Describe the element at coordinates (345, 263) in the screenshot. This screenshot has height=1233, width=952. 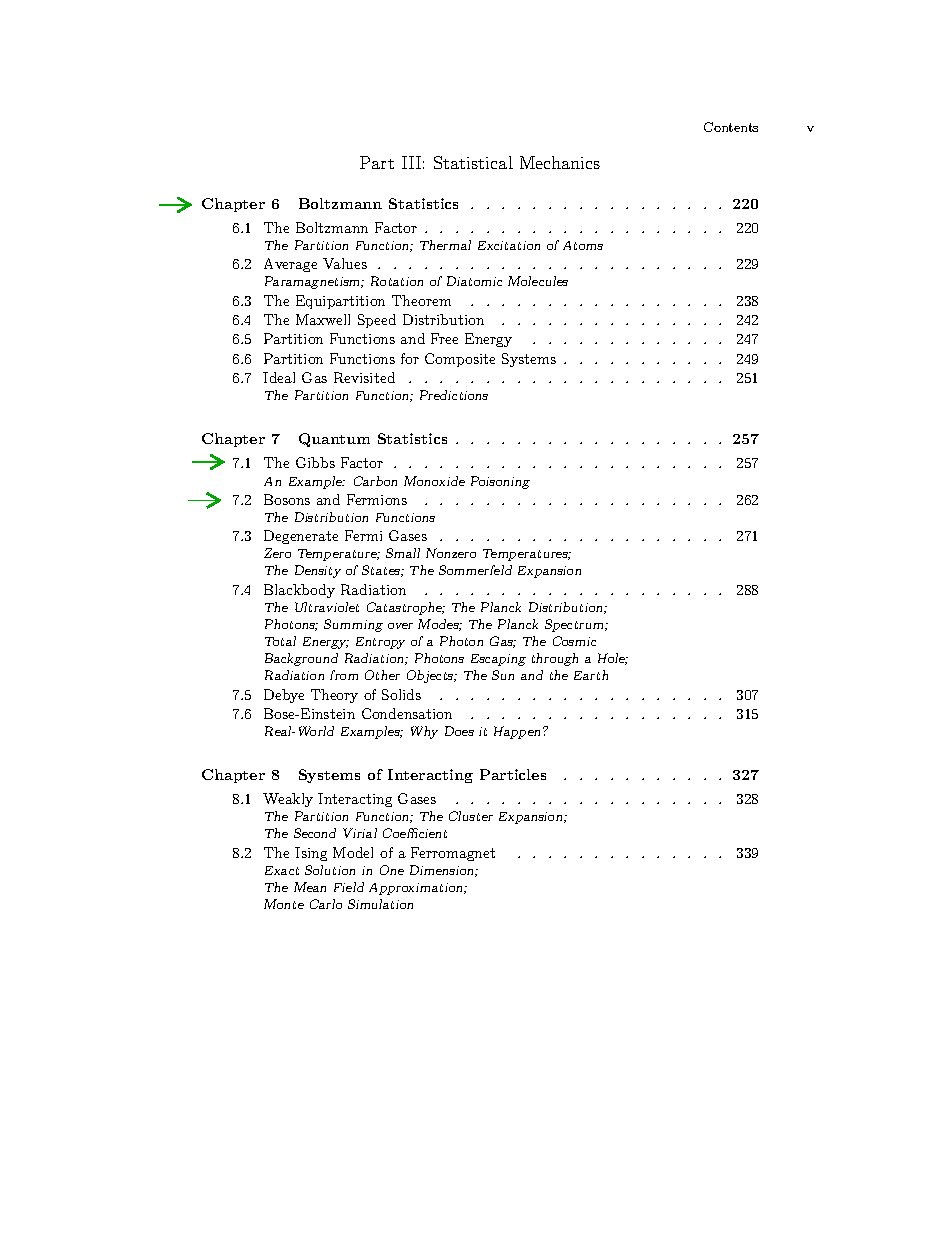
I see `Values` at that location.
